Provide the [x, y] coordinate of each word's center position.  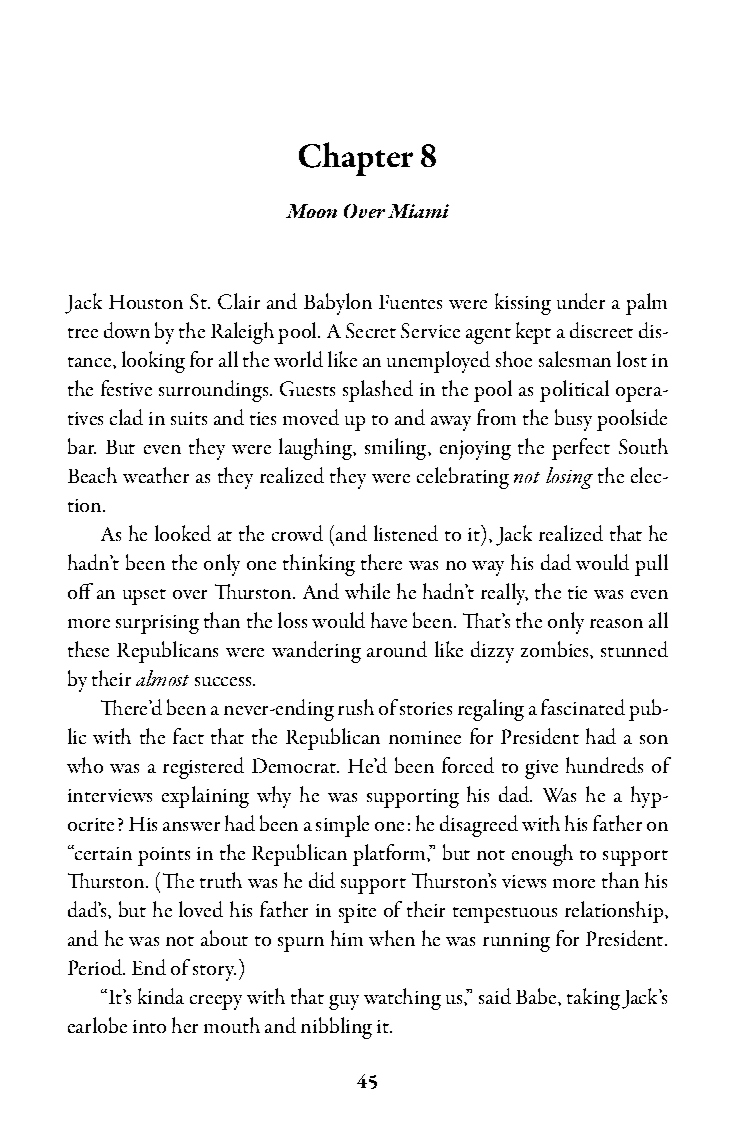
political [574, 391]
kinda [161, 996]
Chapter [356, 159]
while [367, 591]
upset [144, 597]
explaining [205, 797]
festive [126, 388]
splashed [378, 391]
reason [616, 623]
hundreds [604, 765]
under [581, 301]
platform [390, 855]
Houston [146, 302]
